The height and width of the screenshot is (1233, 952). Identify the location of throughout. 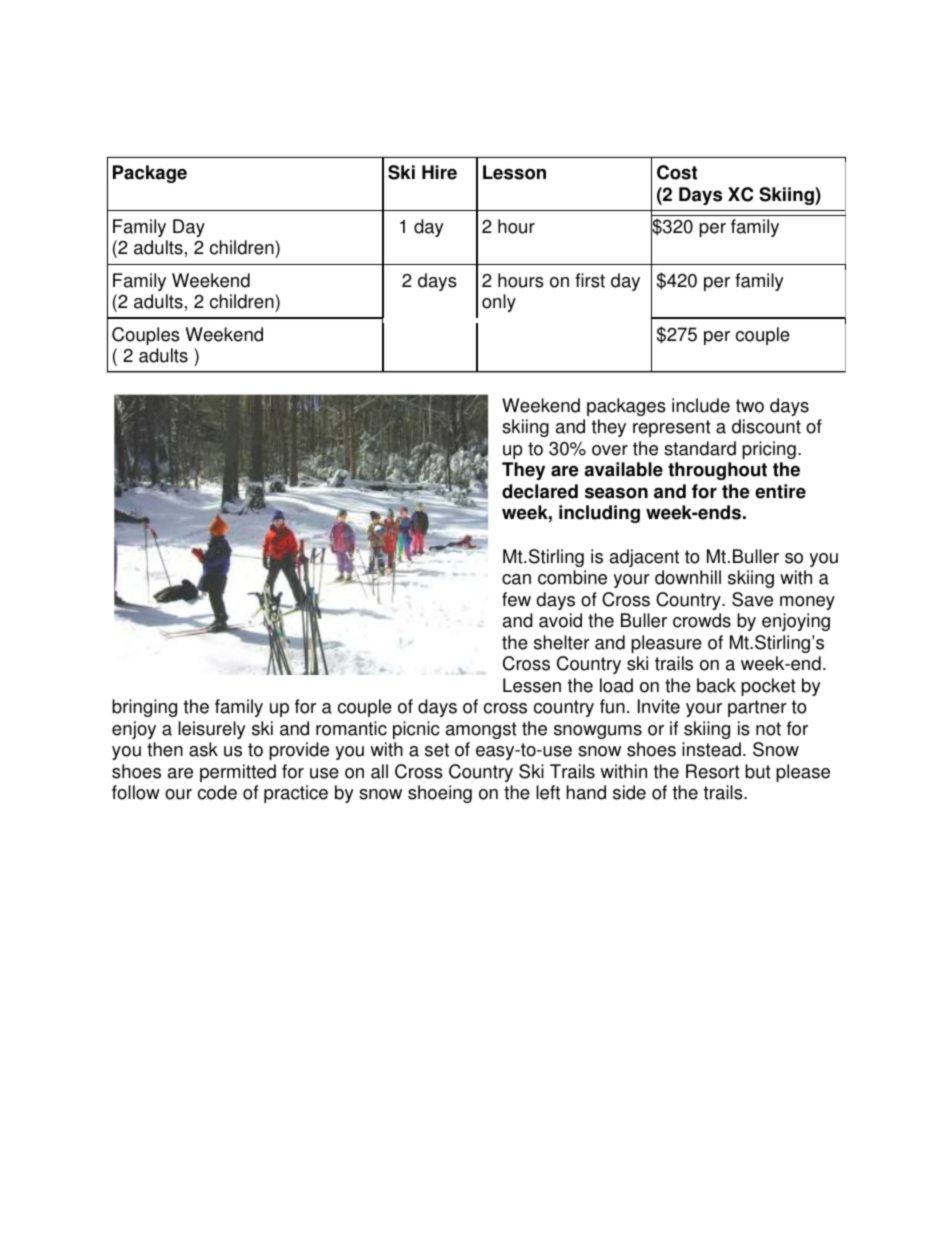
(717, 471).
